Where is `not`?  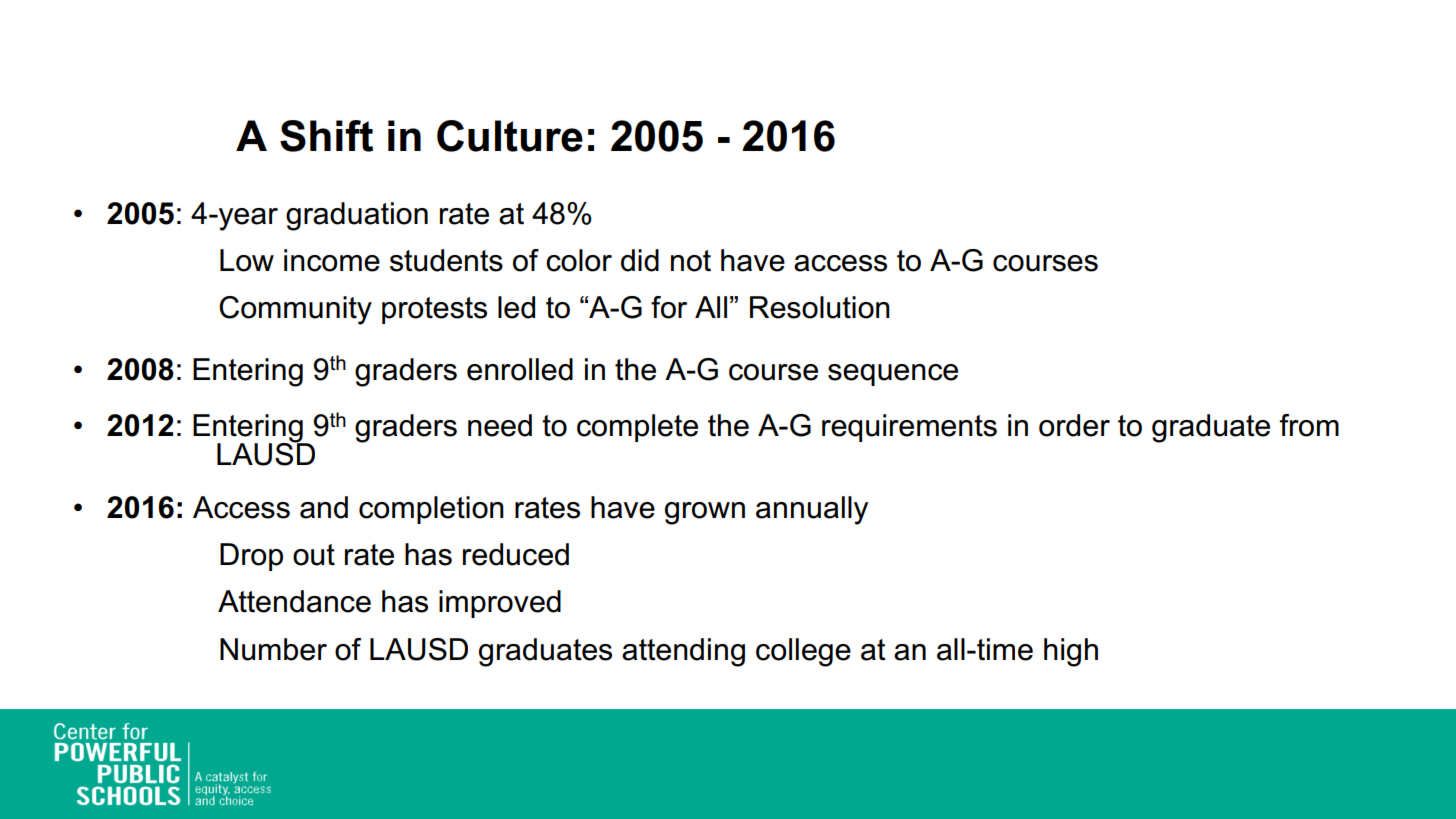
not is located at coordinates (691, 261).
